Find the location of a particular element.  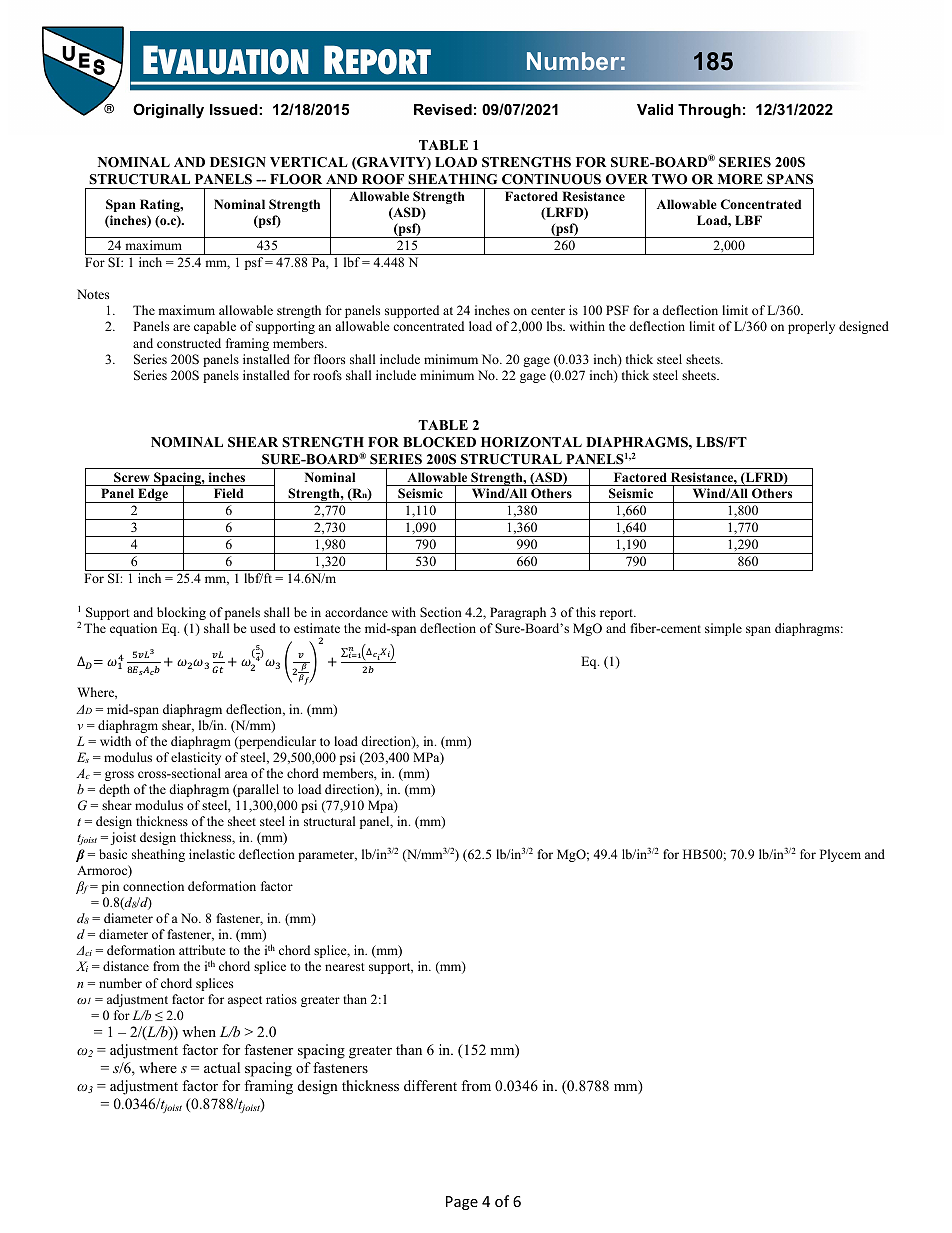

Originally is located at coordinates (168, 111).
